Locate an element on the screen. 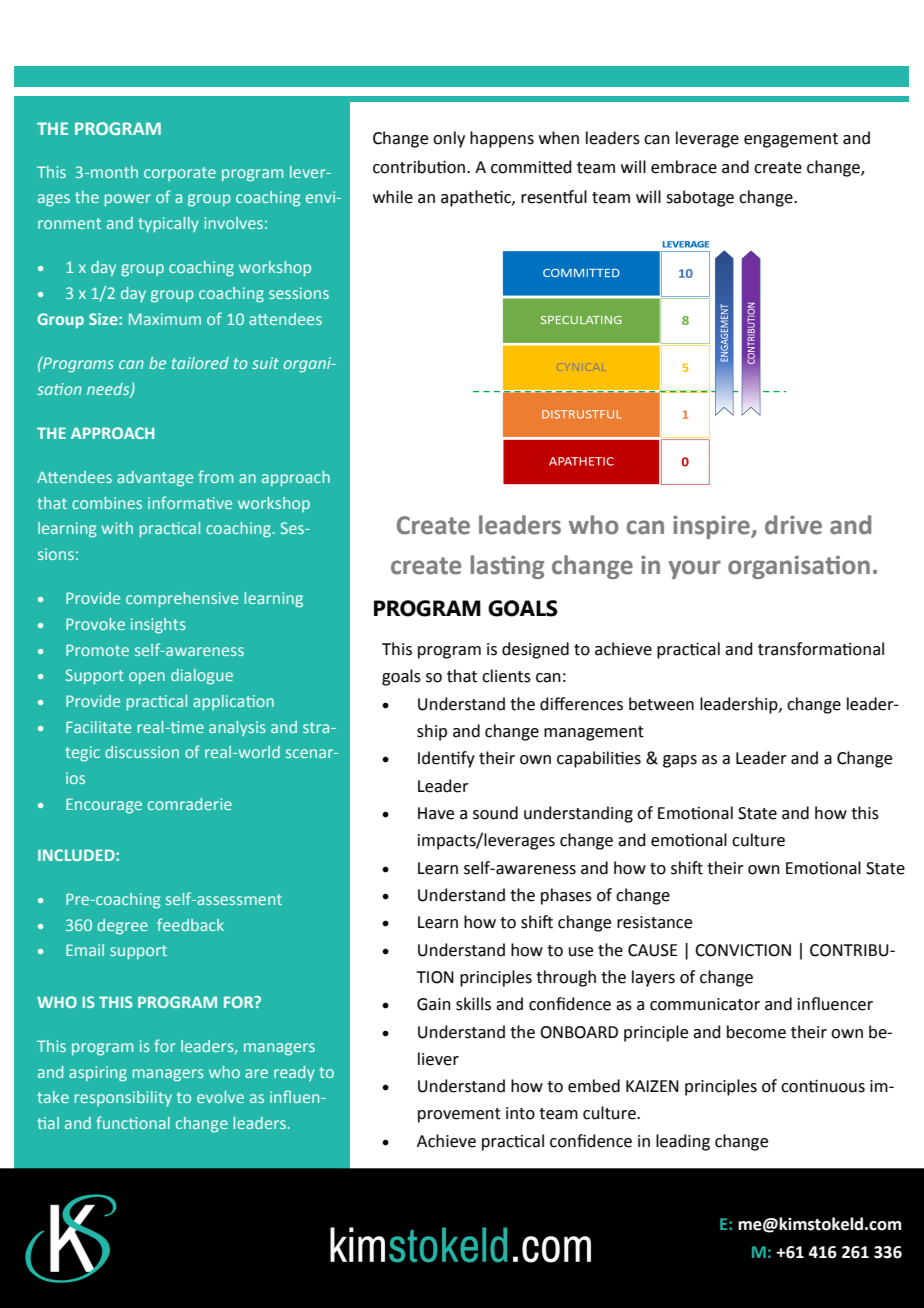  tailored is located at coordinates (200, 363).
